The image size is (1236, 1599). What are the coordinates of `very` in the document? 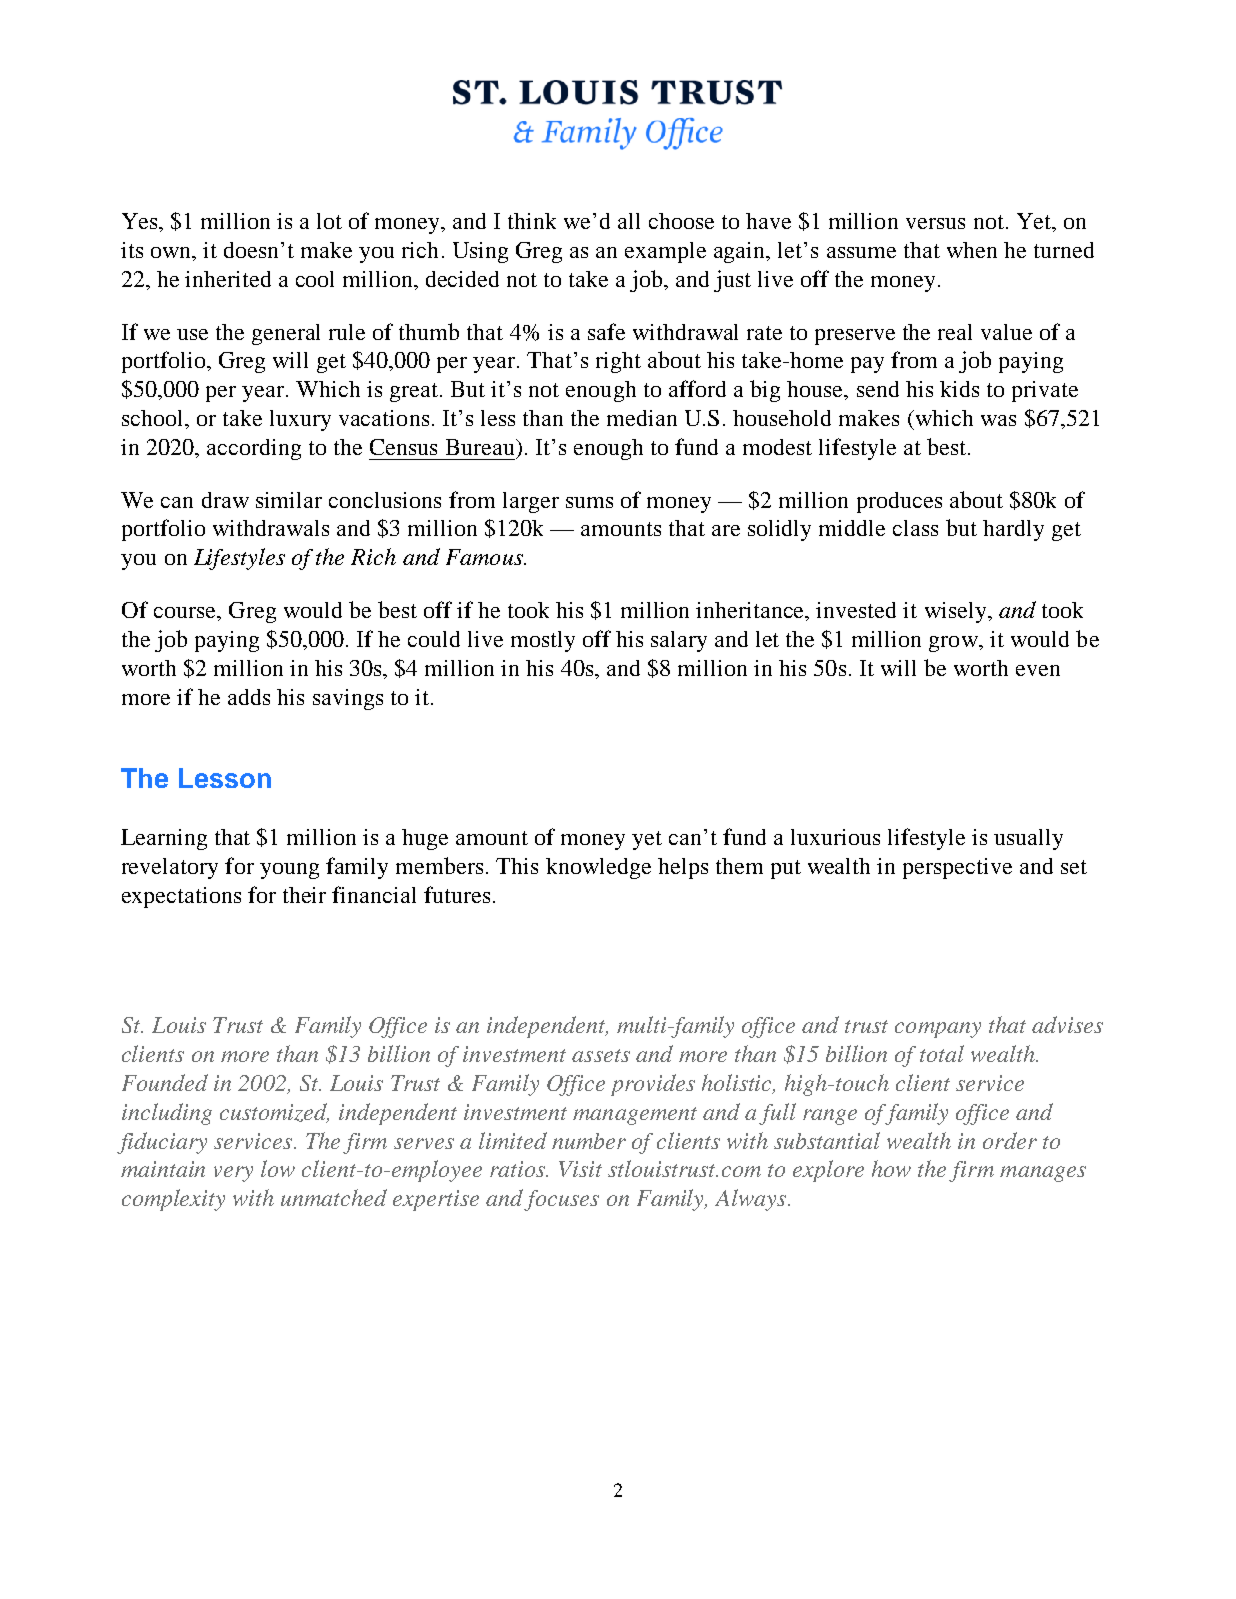 It's located at (233, 1174).
